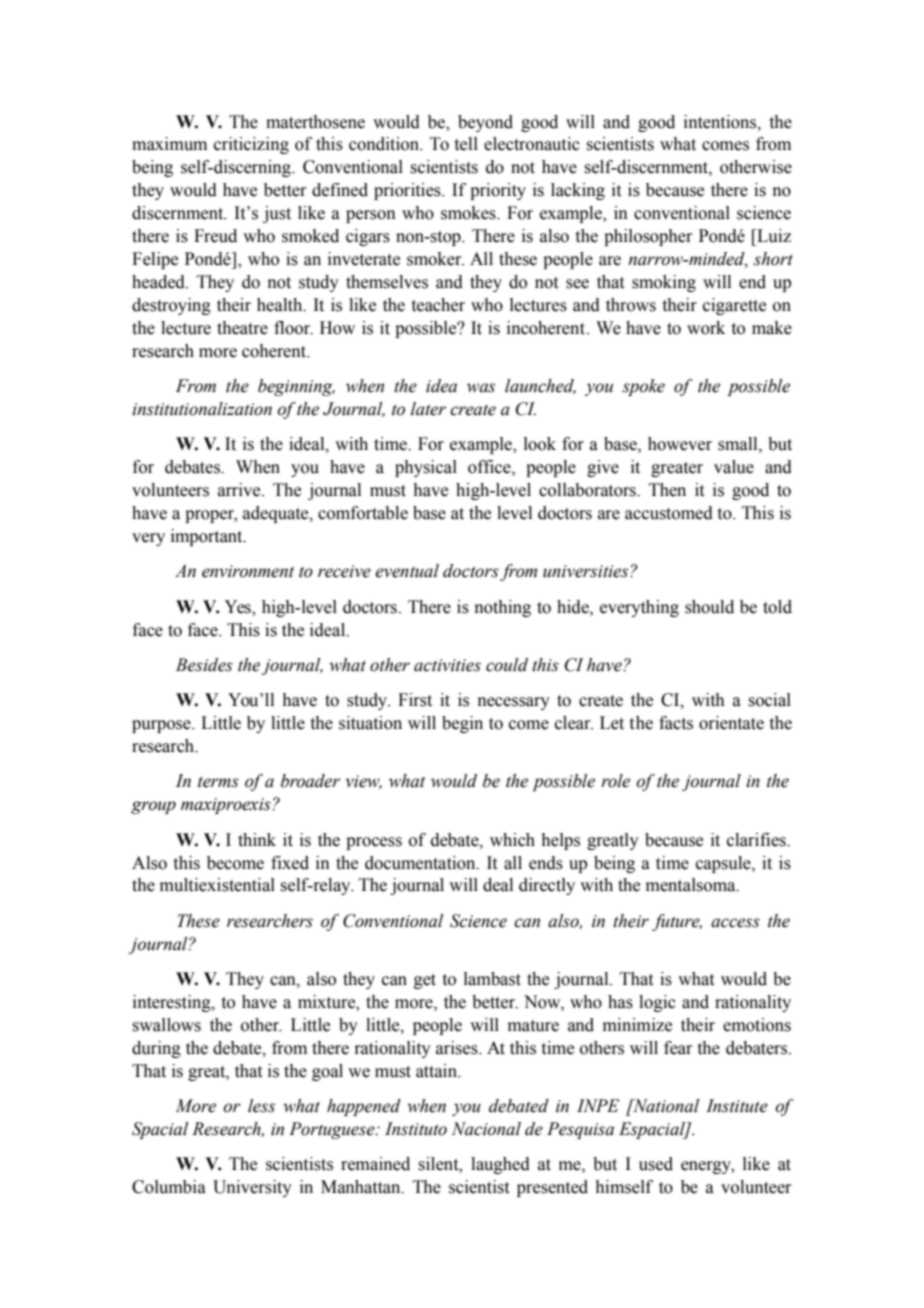 This page has width=924, height=1308. What do you see at coordinates (466, 144) in the page?
I see `tell` at bounding box center [466, 144].
